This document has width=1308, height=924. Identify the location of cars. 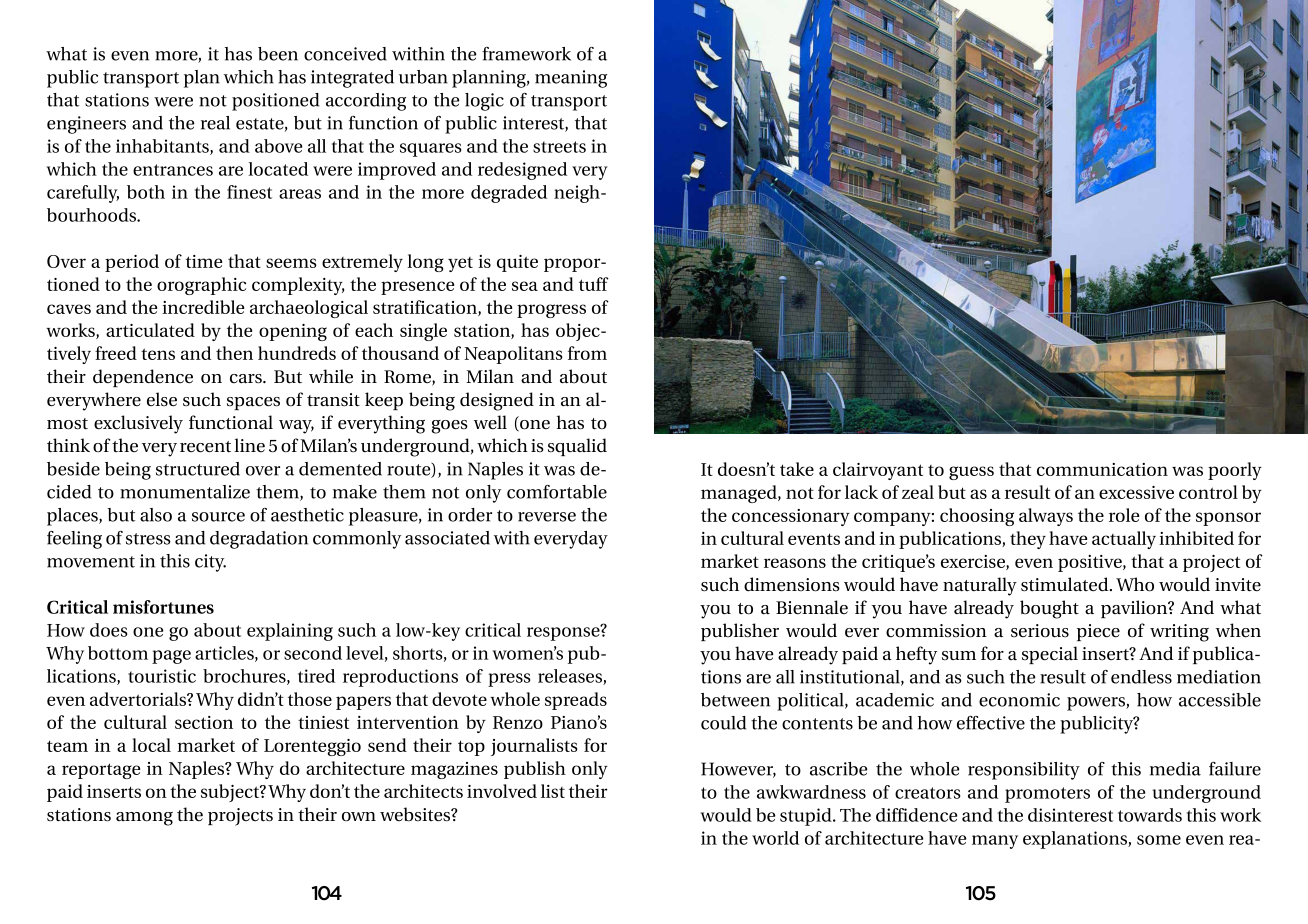
(247, 379).
